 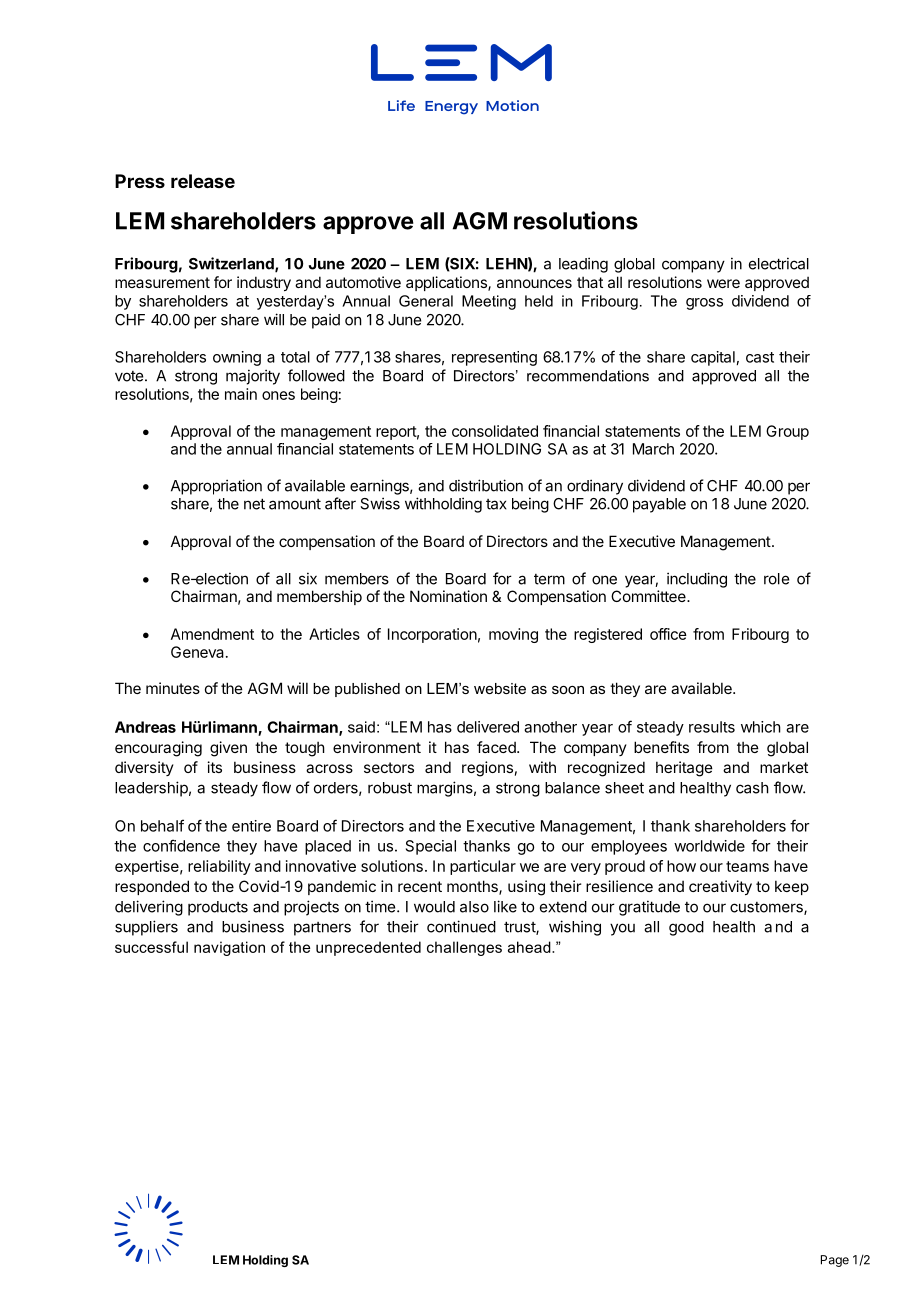 What do you see at coordinates (229, 948) in the screenshot?
I see `navigation` at bounding box center [229, 948].
